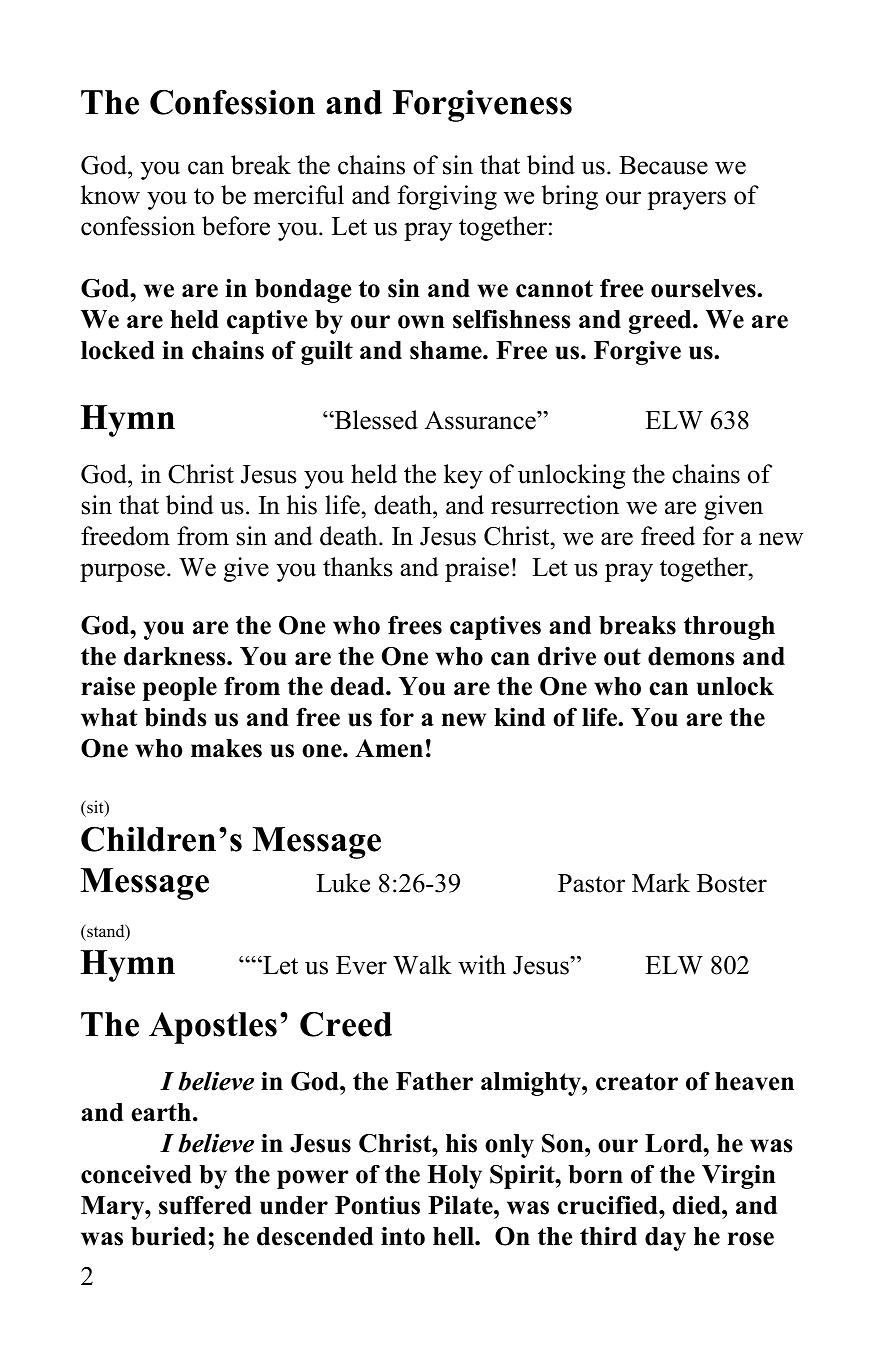  Describe the element at coordinates (389, 748) in the image. I see `Amen` at that location.
